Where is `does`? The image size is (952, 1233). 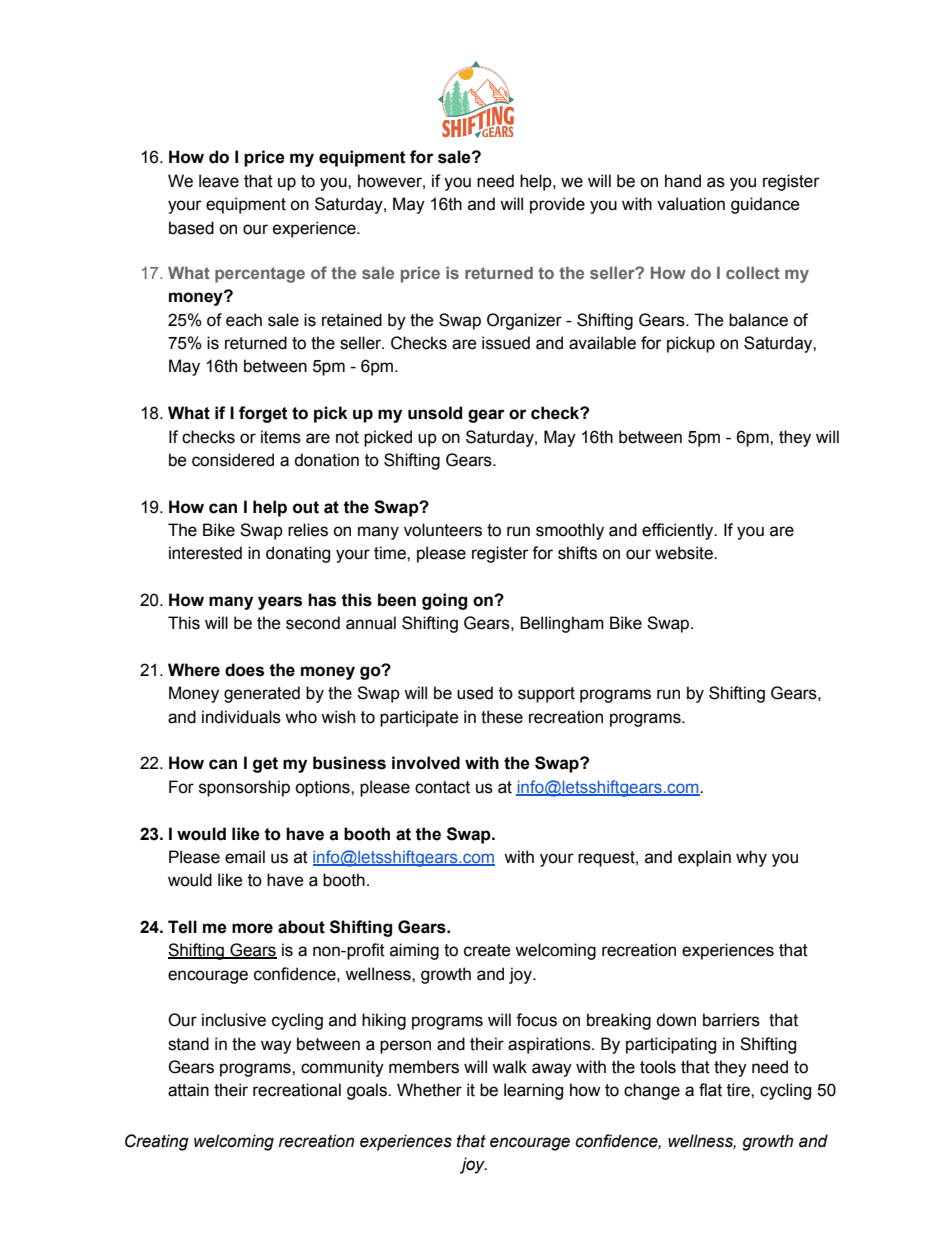 does is located at coordinates (244, 670).
